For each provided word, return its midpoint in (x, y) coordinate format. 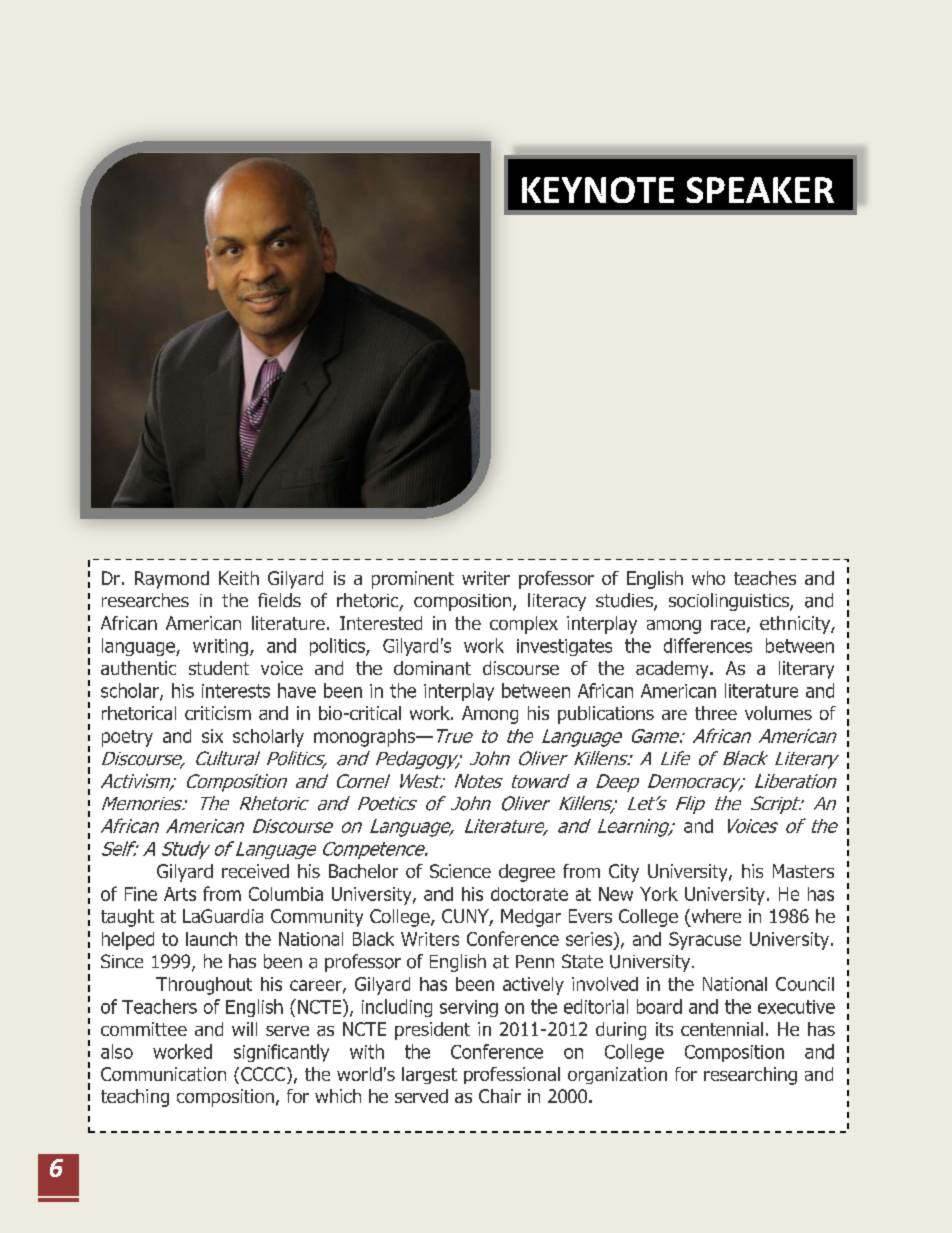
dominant (432, 668)
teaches (765, 578)
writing (220, 647)
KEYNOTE (598, 190)
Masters (803, 871)
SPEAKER (760, 190)
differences (708, 645)
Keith (239, 578)
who (708, 578)
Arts (180, 894)
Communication (163, 1074)
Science (460, 871)
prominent (413, 580)
